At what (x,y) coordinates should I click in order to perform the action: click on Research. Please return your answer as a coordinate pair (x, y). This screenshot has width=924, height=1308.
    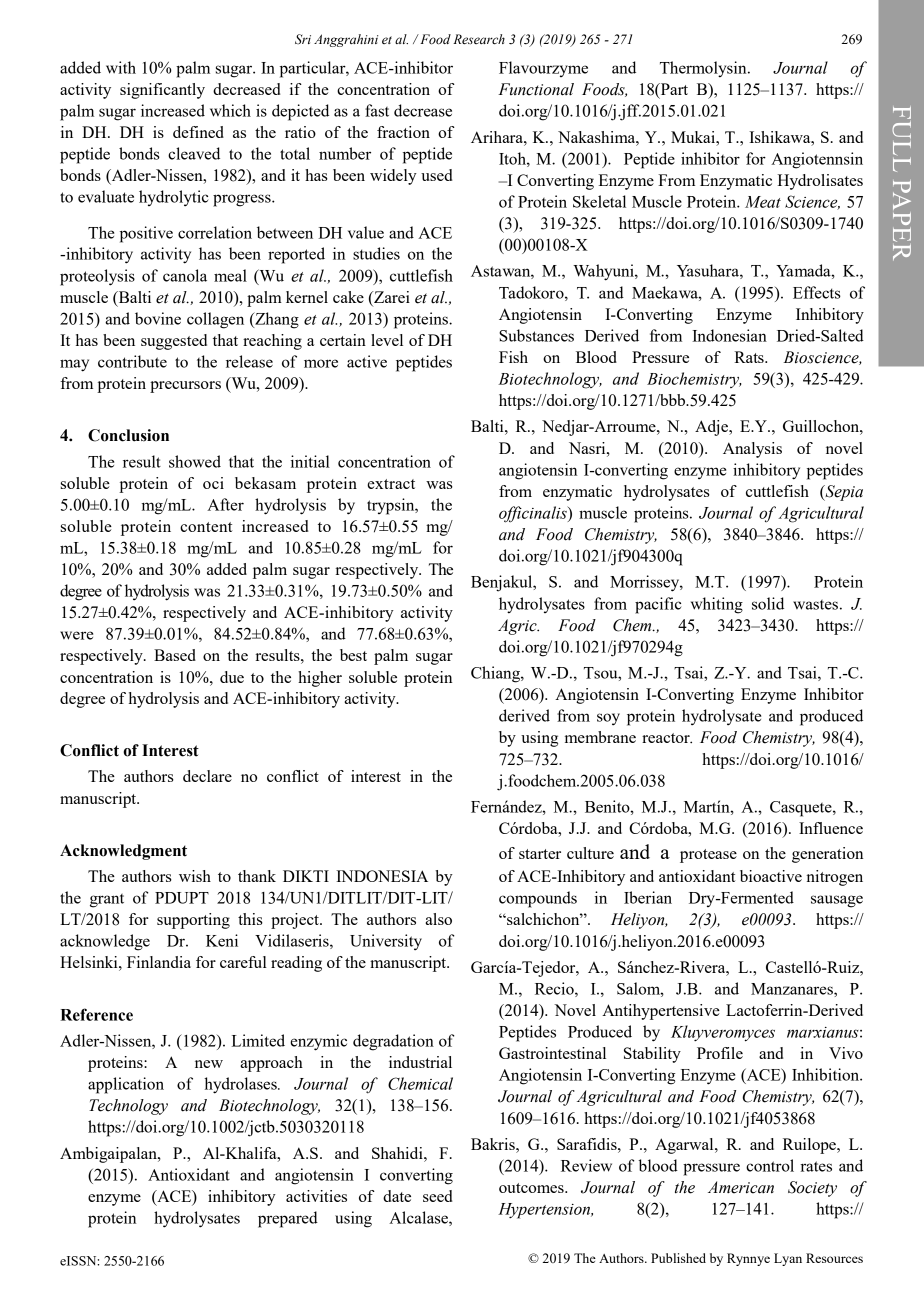
    Looking at the image, I should click on (479, 39).
